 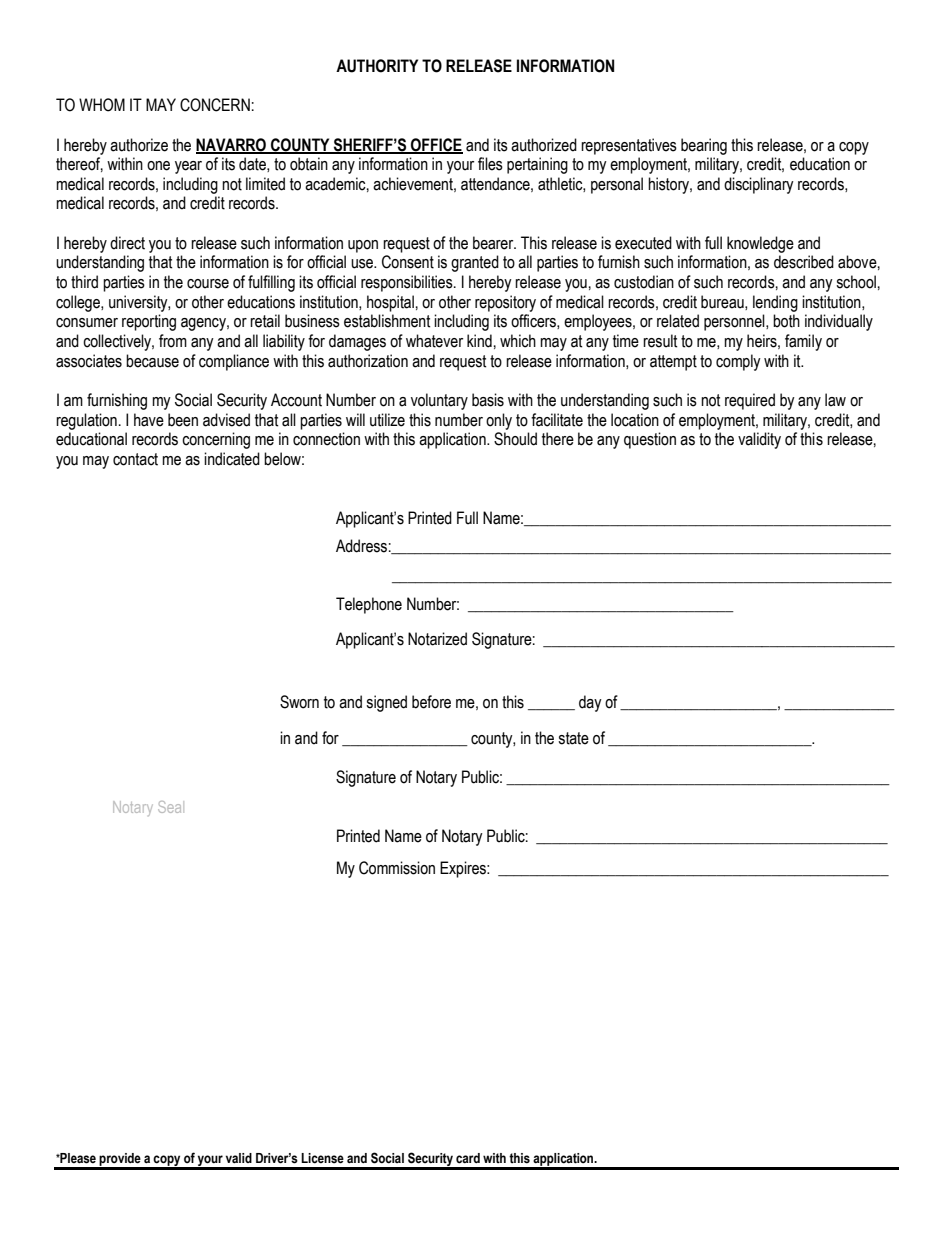 I want to click on card, so click(x=468, y=1158).
